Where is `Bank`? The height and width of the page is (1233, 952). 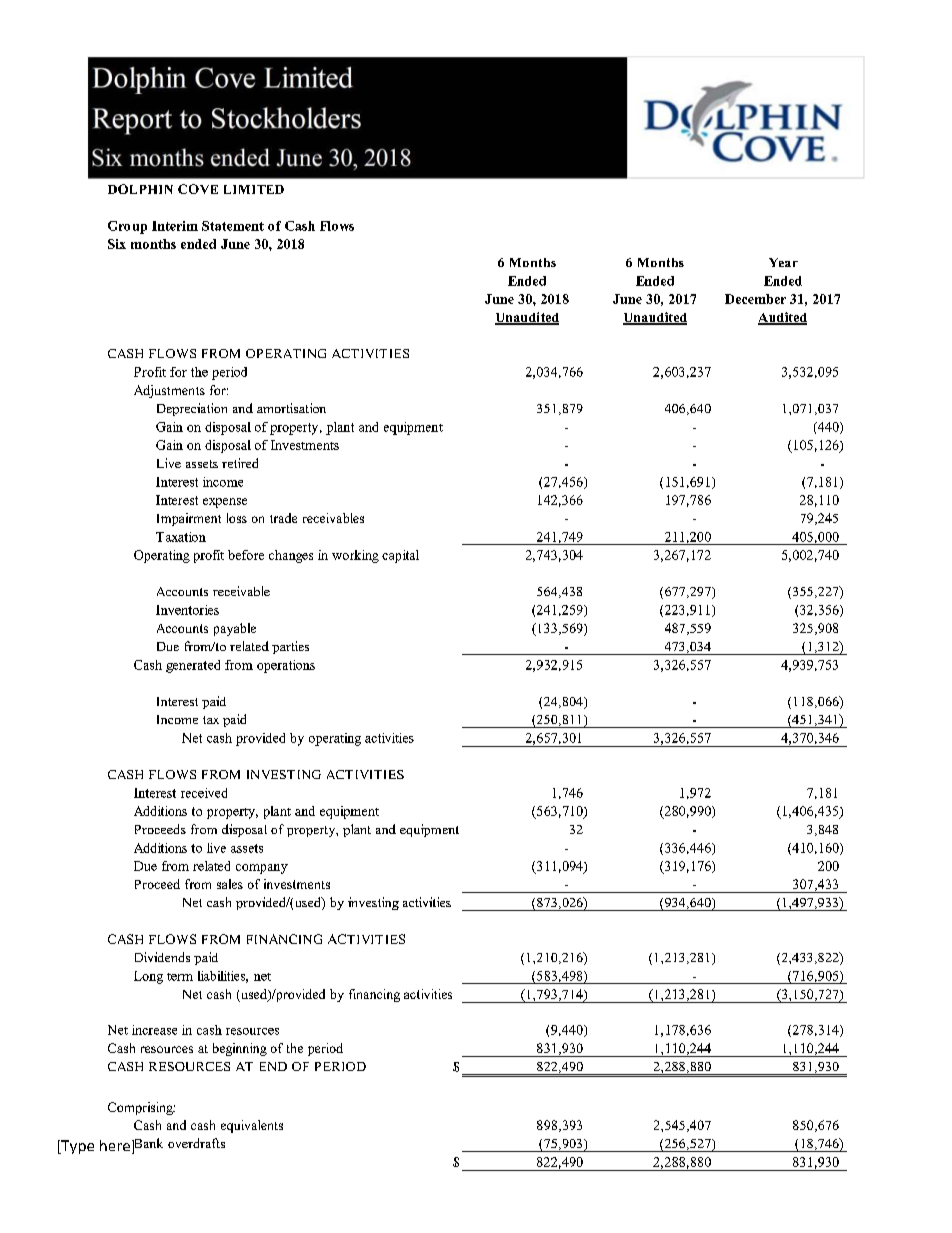
Bank is located at coordinates (147, 1144).
